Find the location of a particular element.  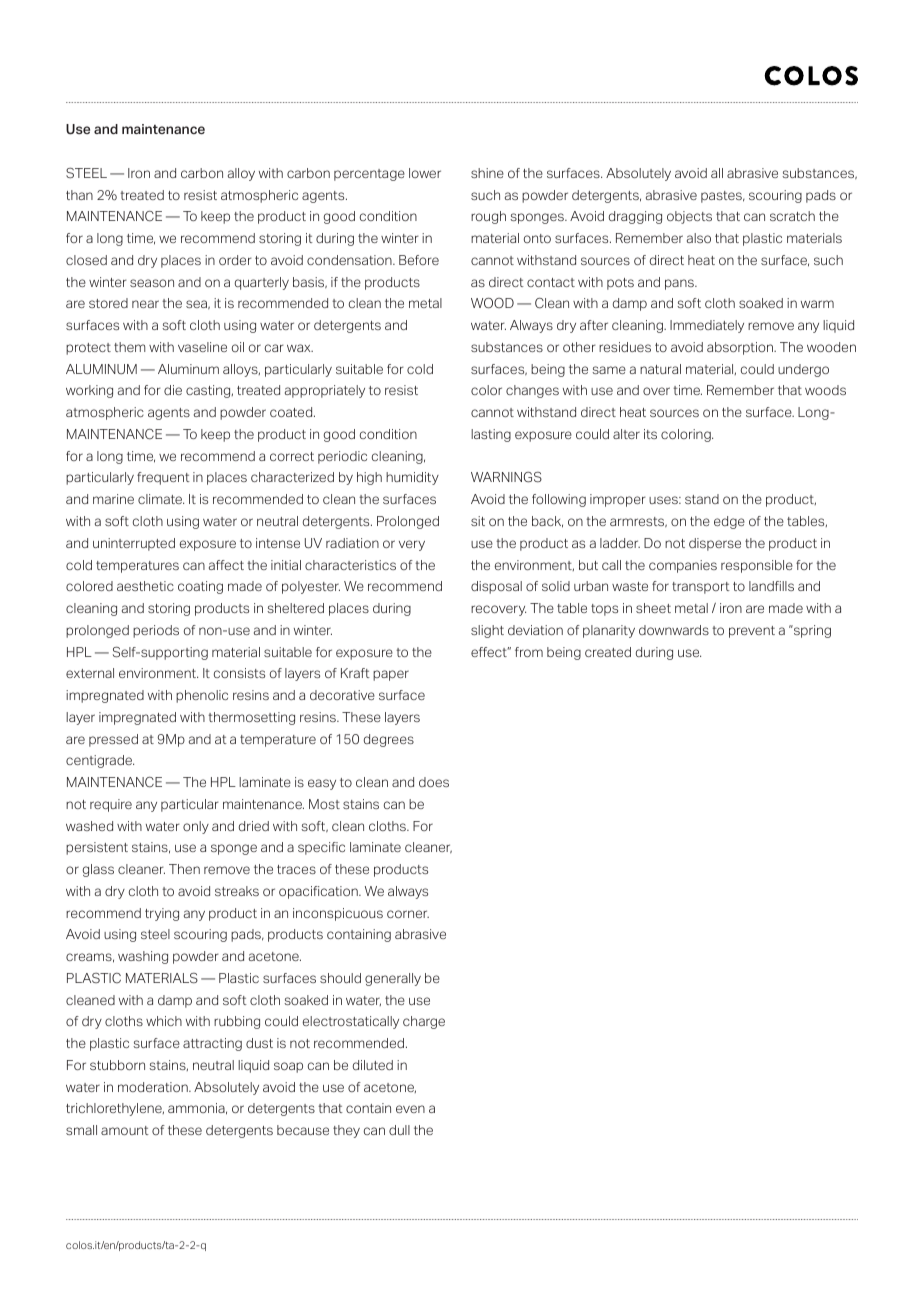

moderation is located at coordinates (154, 1087).
